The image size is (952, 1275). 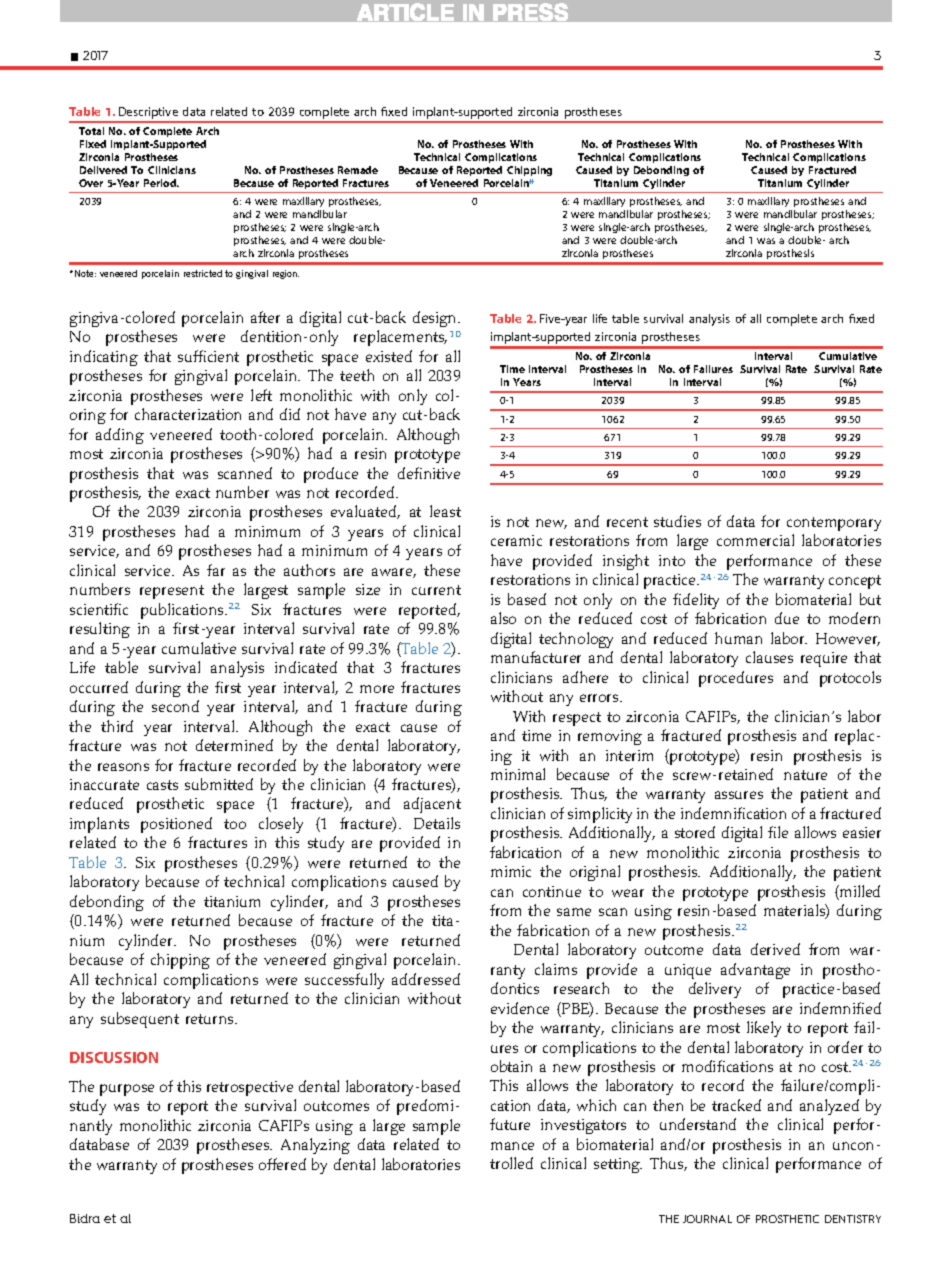 What do you see at coordinates (436, 319) in the screenshot?
I see `design` at bounding box center [436, 319].
